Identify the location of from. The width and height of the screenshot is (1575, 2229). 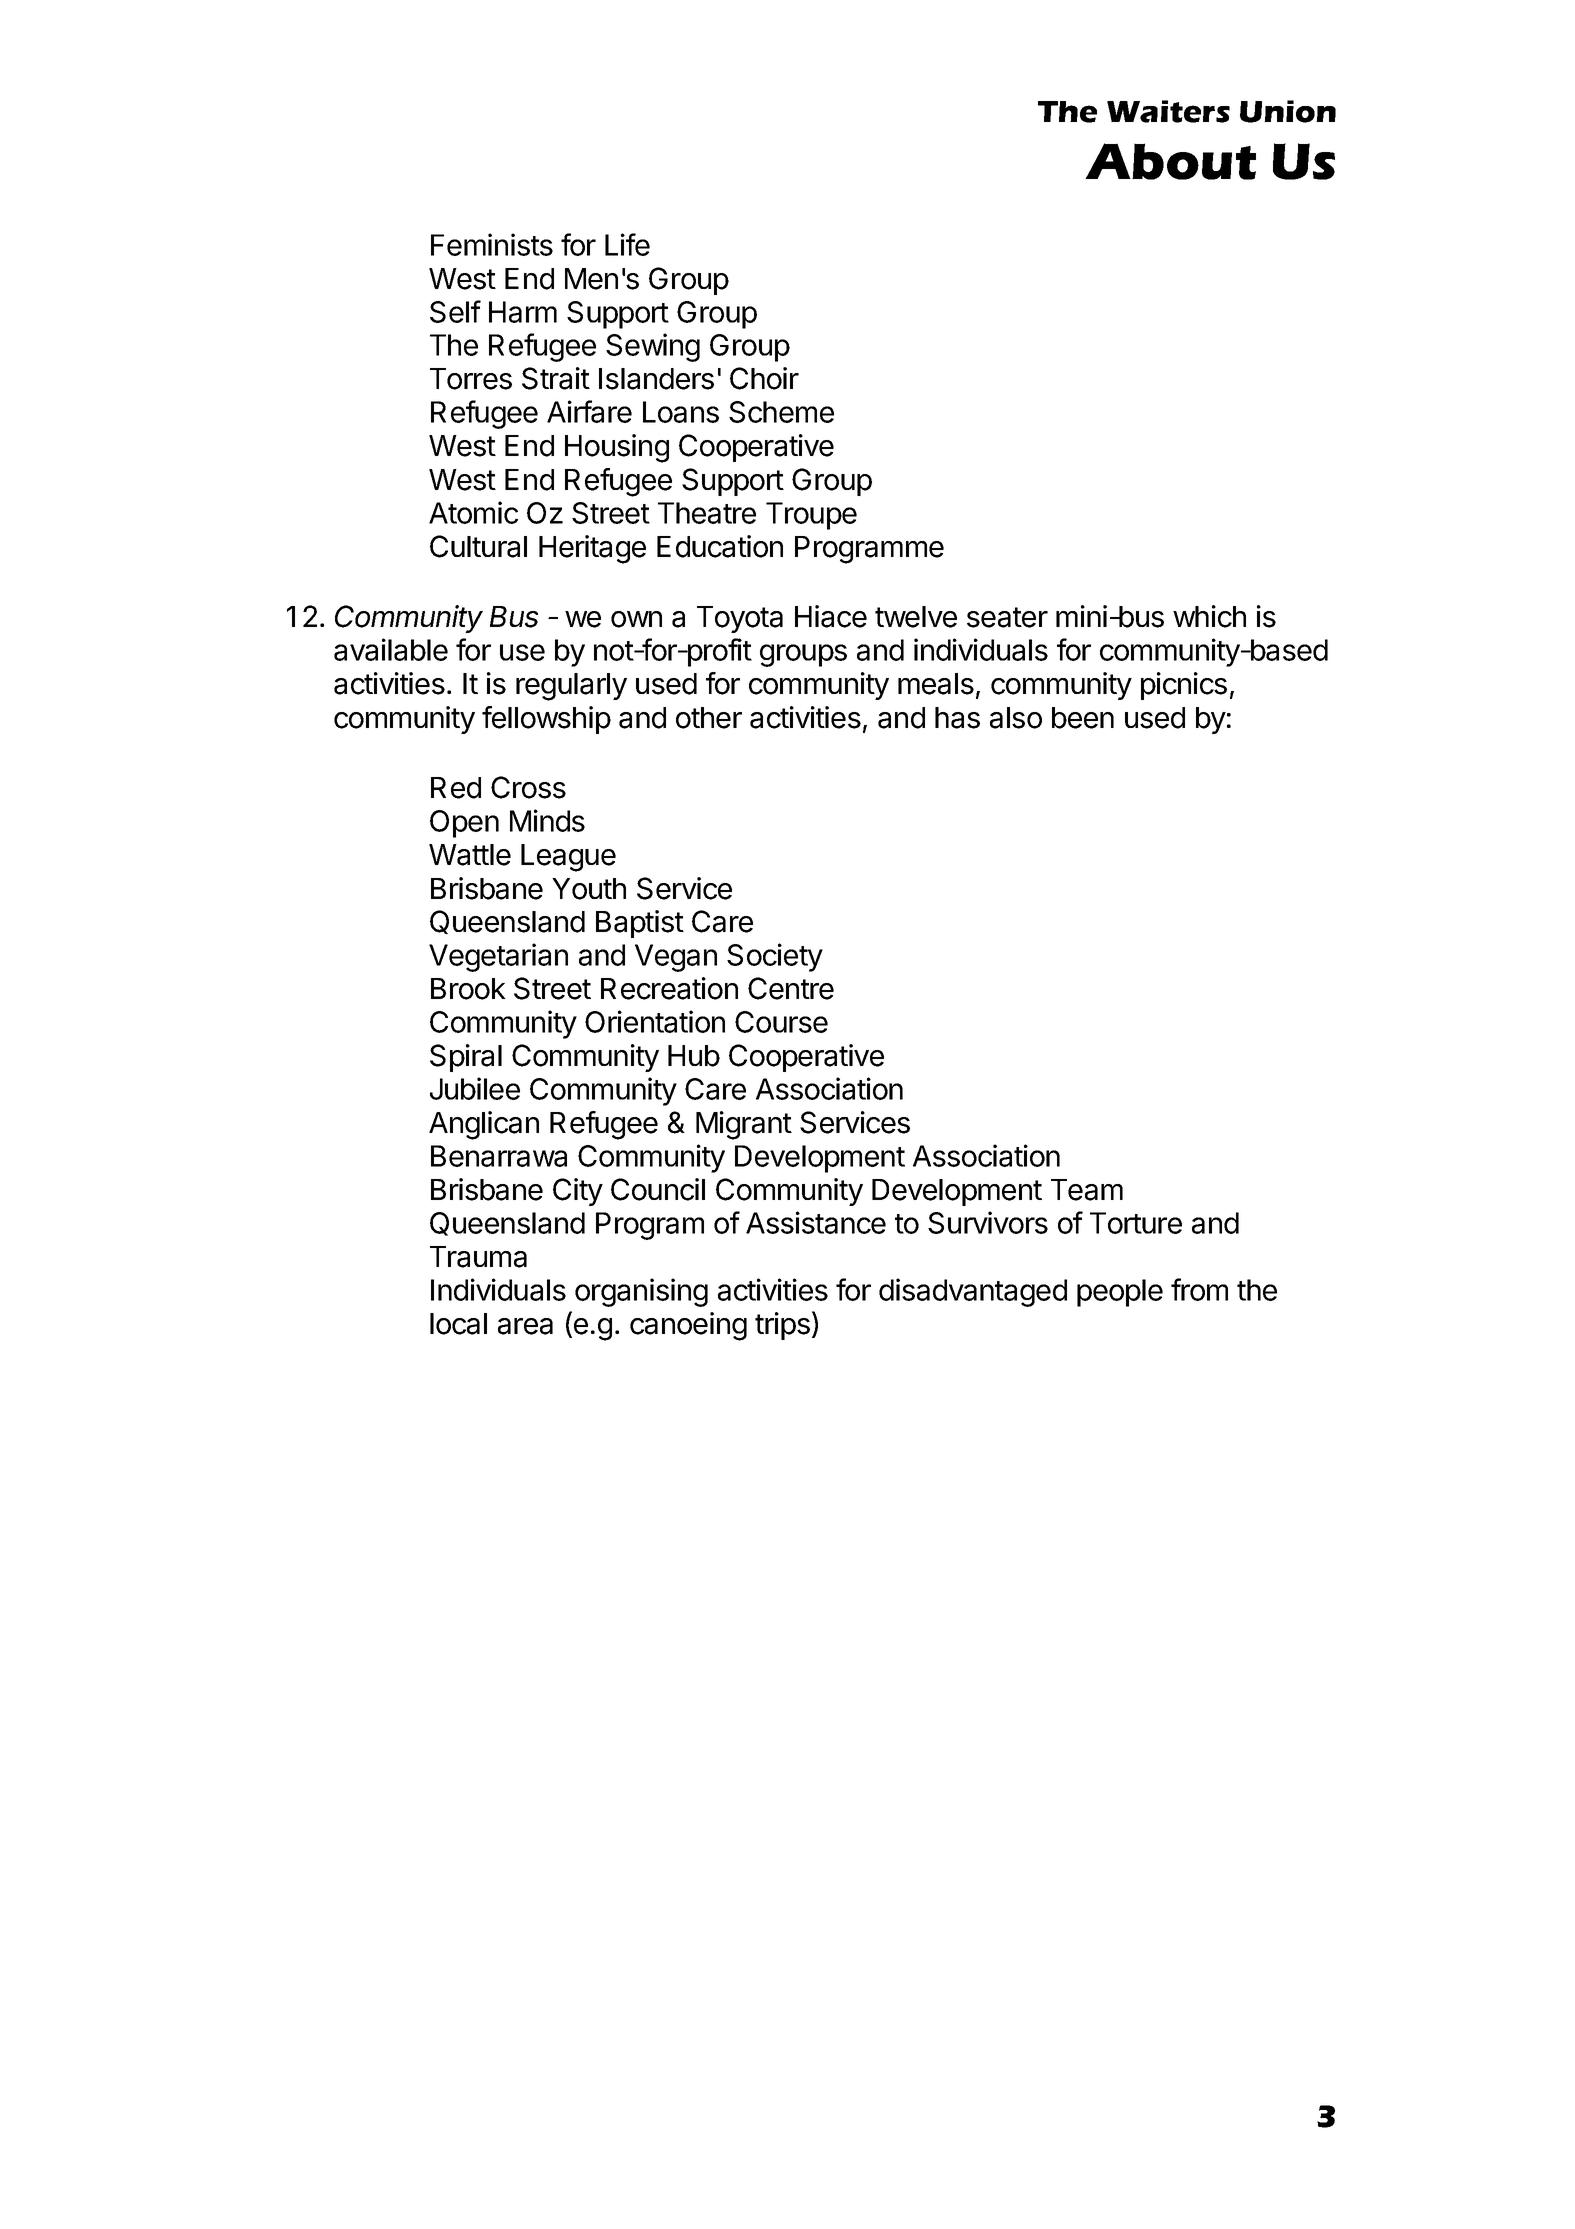
(1199, 1289).
